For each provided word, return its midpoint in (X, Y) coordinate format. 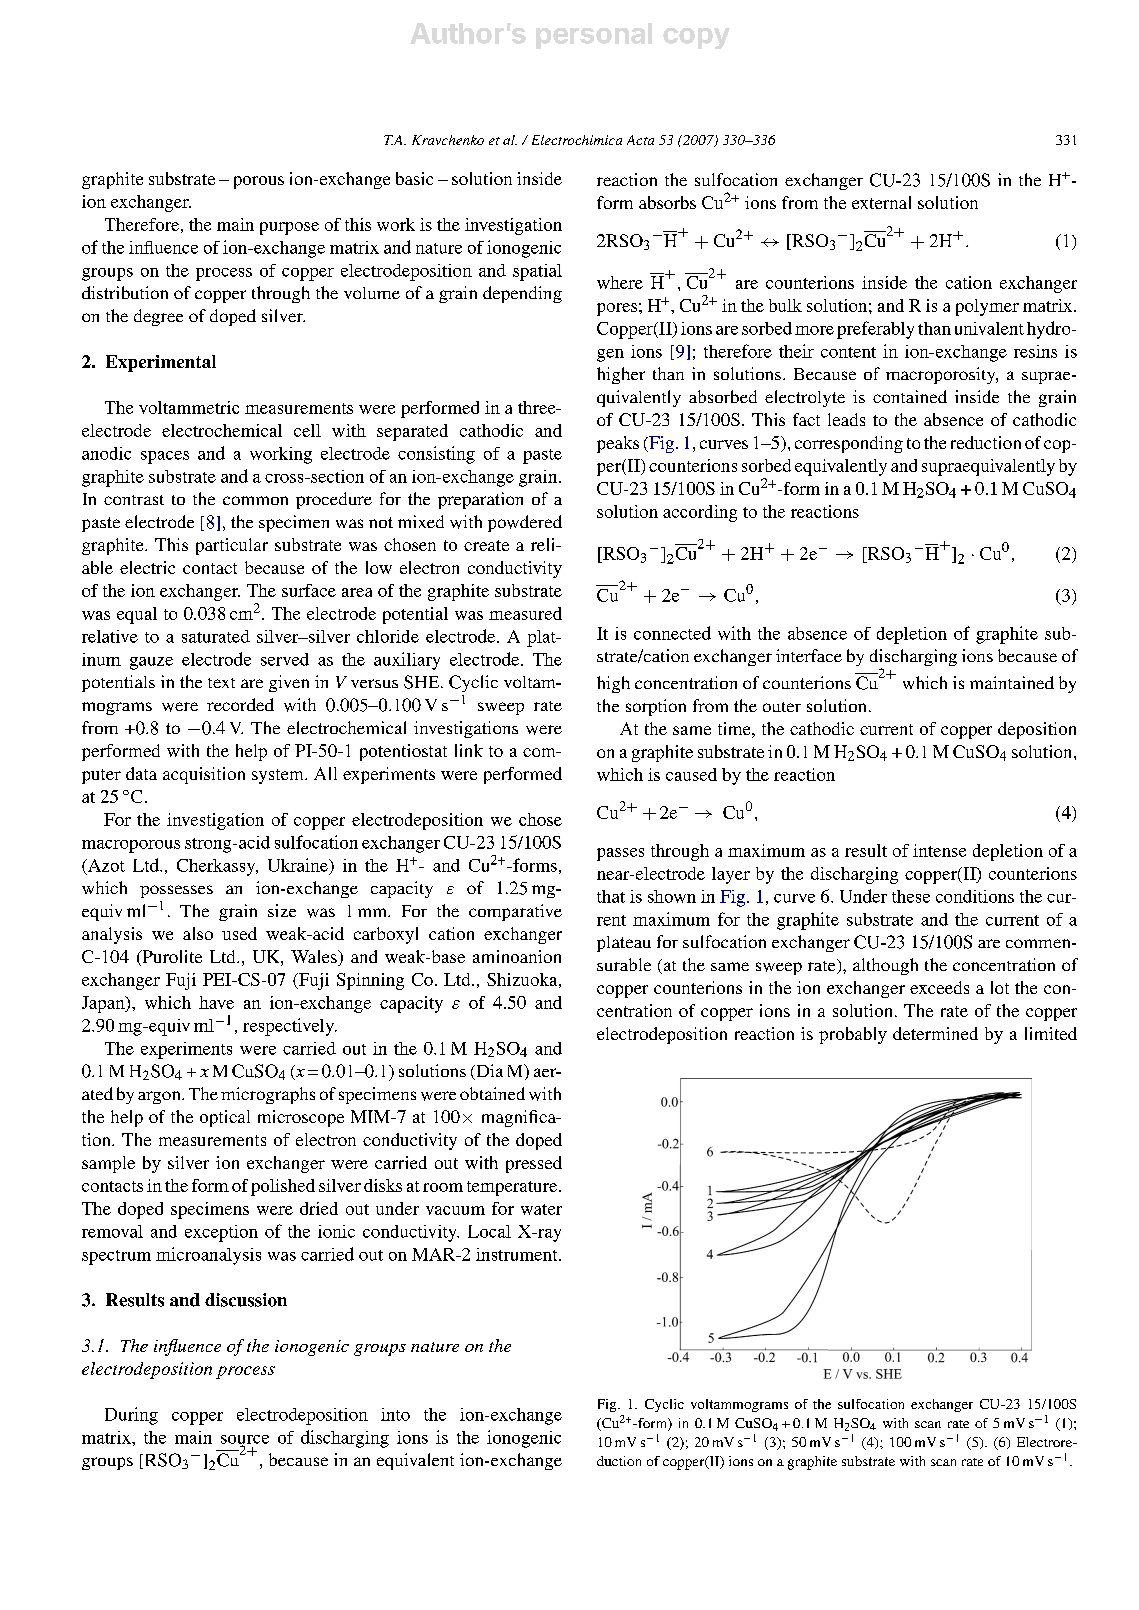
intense (939, 850)
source (245, 1440)
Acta (640, 140)
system (279, 776)
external (881, 202)
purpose (289, 228)
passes (620, 854)
